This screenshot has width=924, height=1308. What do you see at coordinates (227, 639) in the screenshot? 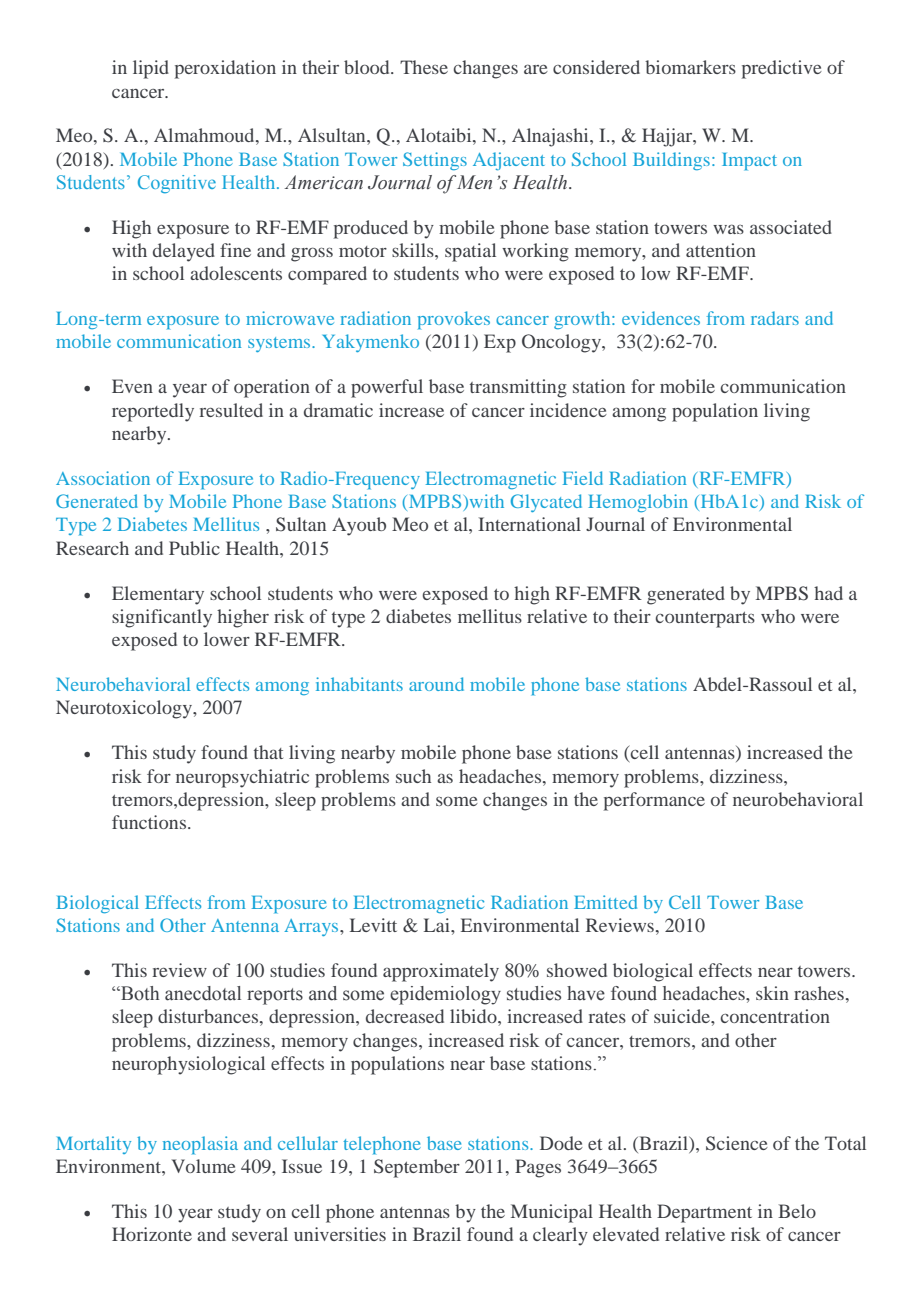
I see `lower` at bounding box center [227, 639].
